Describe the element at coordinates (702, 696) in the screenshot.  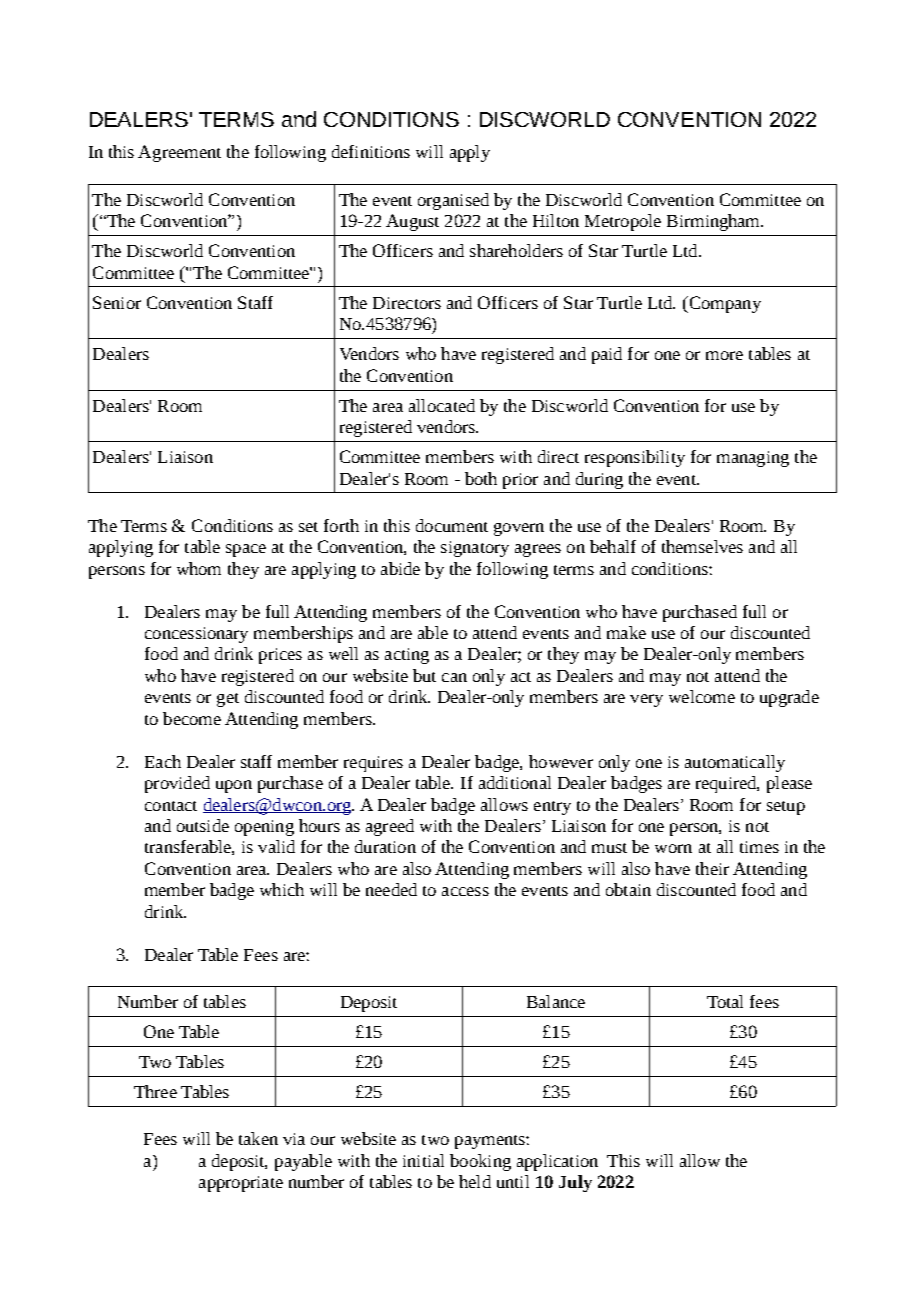
I see `welcome` at that location.
